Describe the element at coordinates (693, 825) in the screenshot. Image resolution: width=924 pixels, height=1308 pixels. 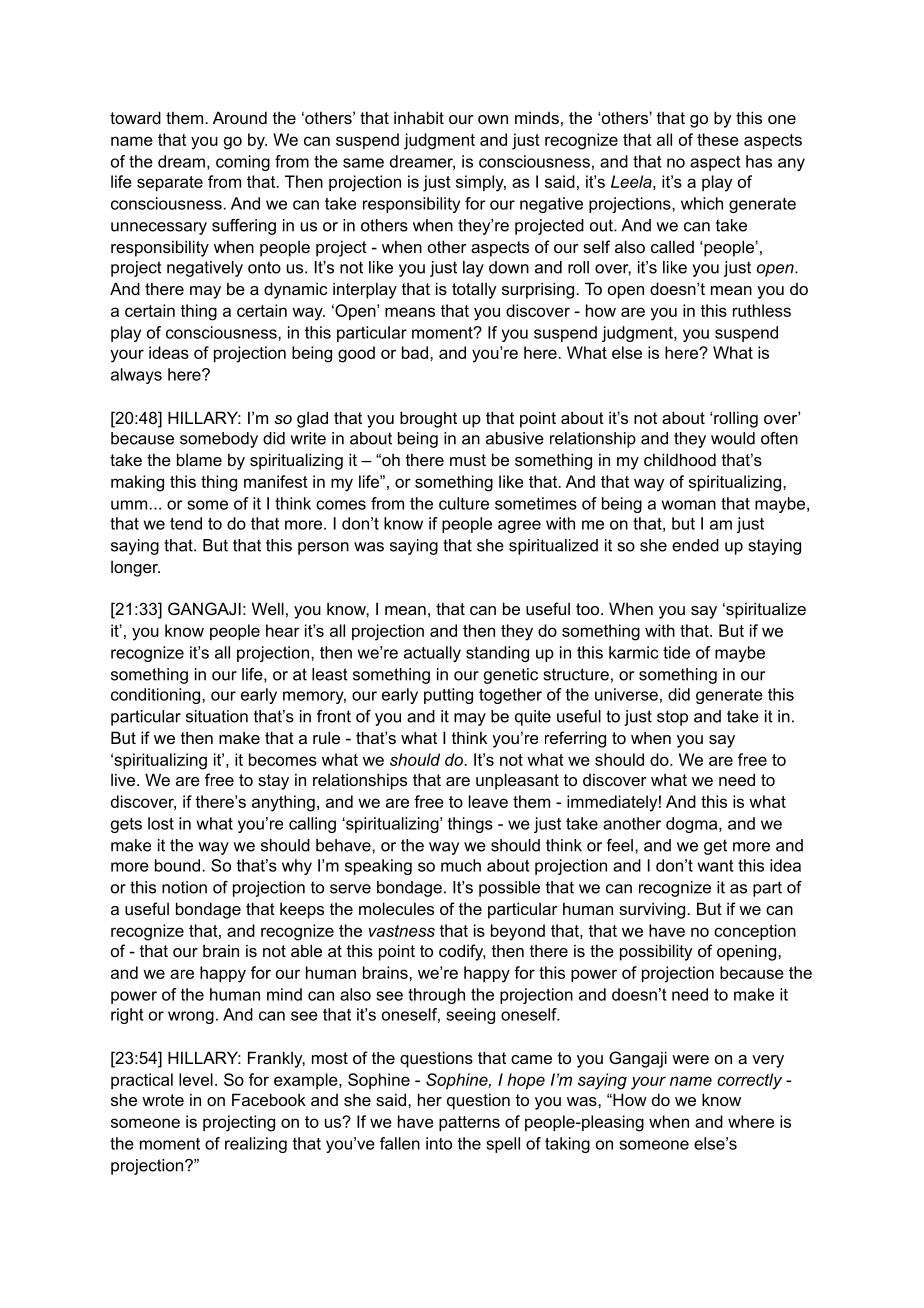
I see `dogma` at that location.
